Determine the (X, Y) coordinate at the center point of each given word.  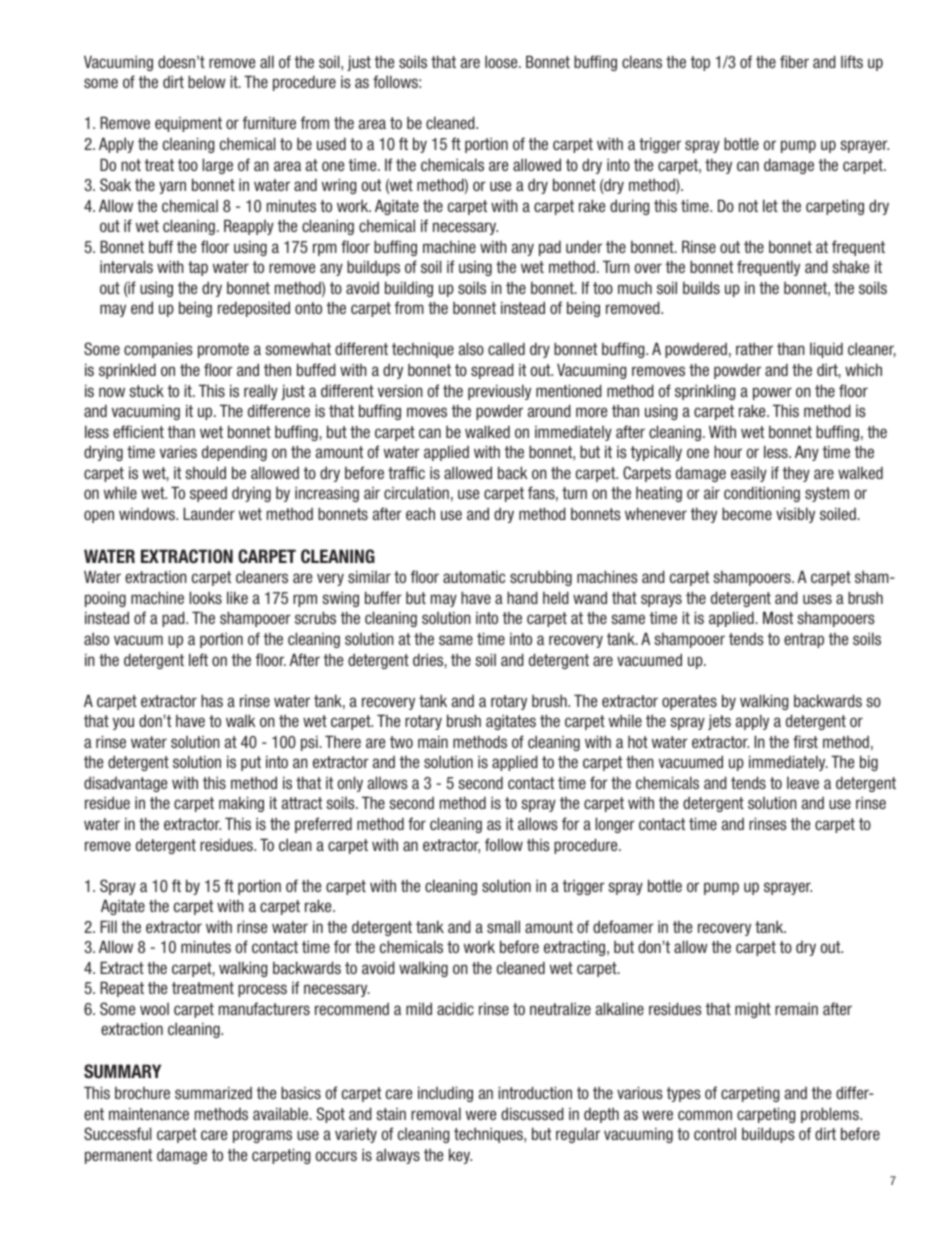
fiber (794, 61)
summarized (213, 1092)
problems (831, 1115)
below (207, 81)
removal (436, 1113)
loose (502, 61)
